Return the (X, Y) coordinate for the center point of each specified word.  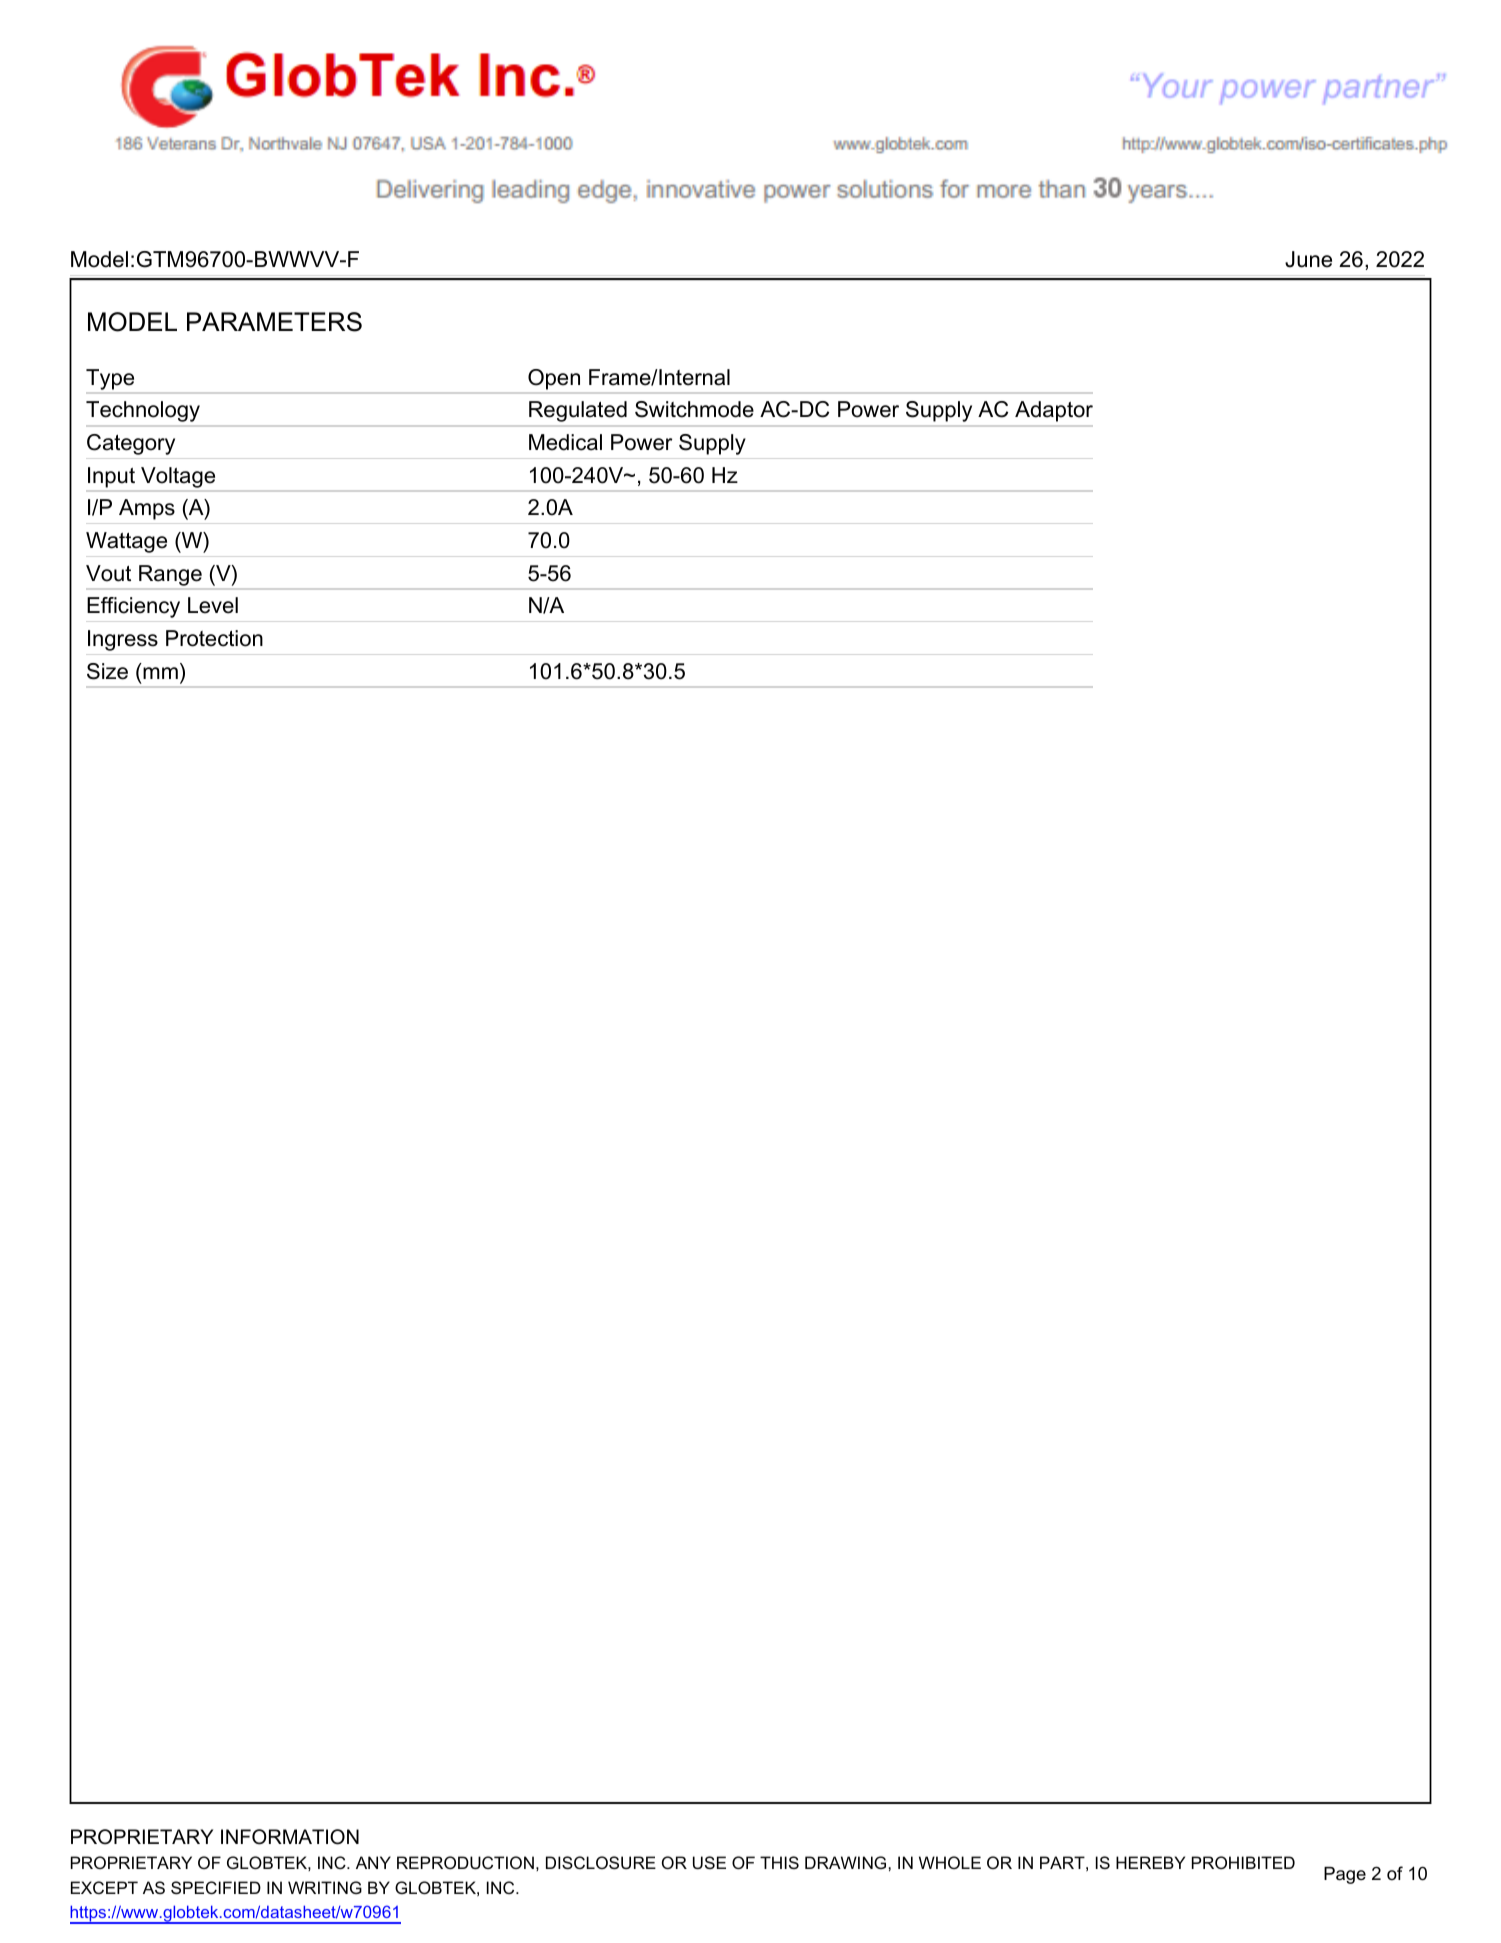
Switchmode (694, 409)
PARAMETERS (274, 322)
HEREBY (1150, 1862)
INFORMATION (290, 1837)
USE (709, 1862)
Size (107, 671)
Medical (565, 442)
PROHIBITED (1243, 1862)
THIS (779, 1862)
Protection (214, 638)
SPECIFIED (216, 1887)
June (1308, 259)
